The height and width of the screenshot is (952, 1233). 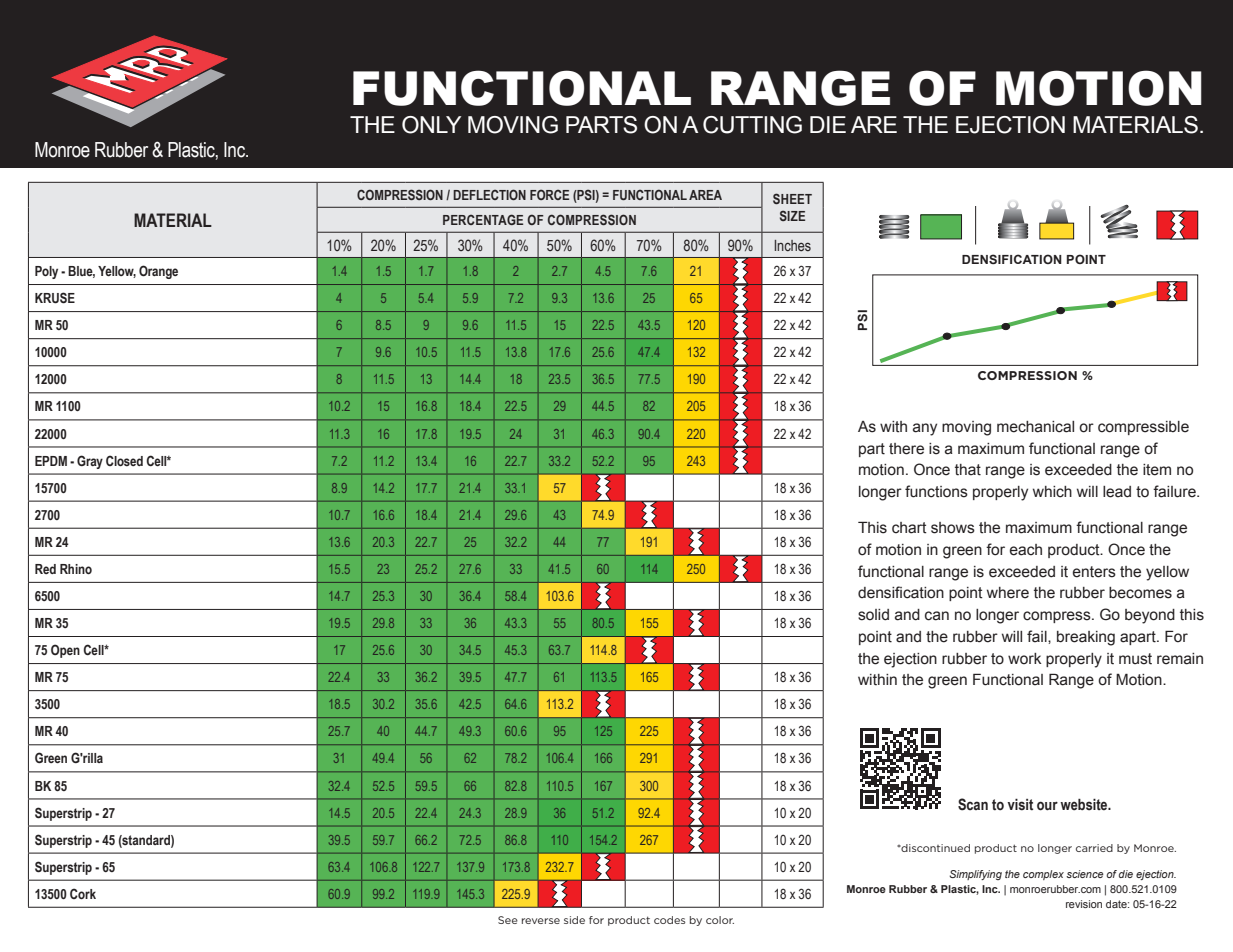 I want to click on side, so click(x=574, y=920).
